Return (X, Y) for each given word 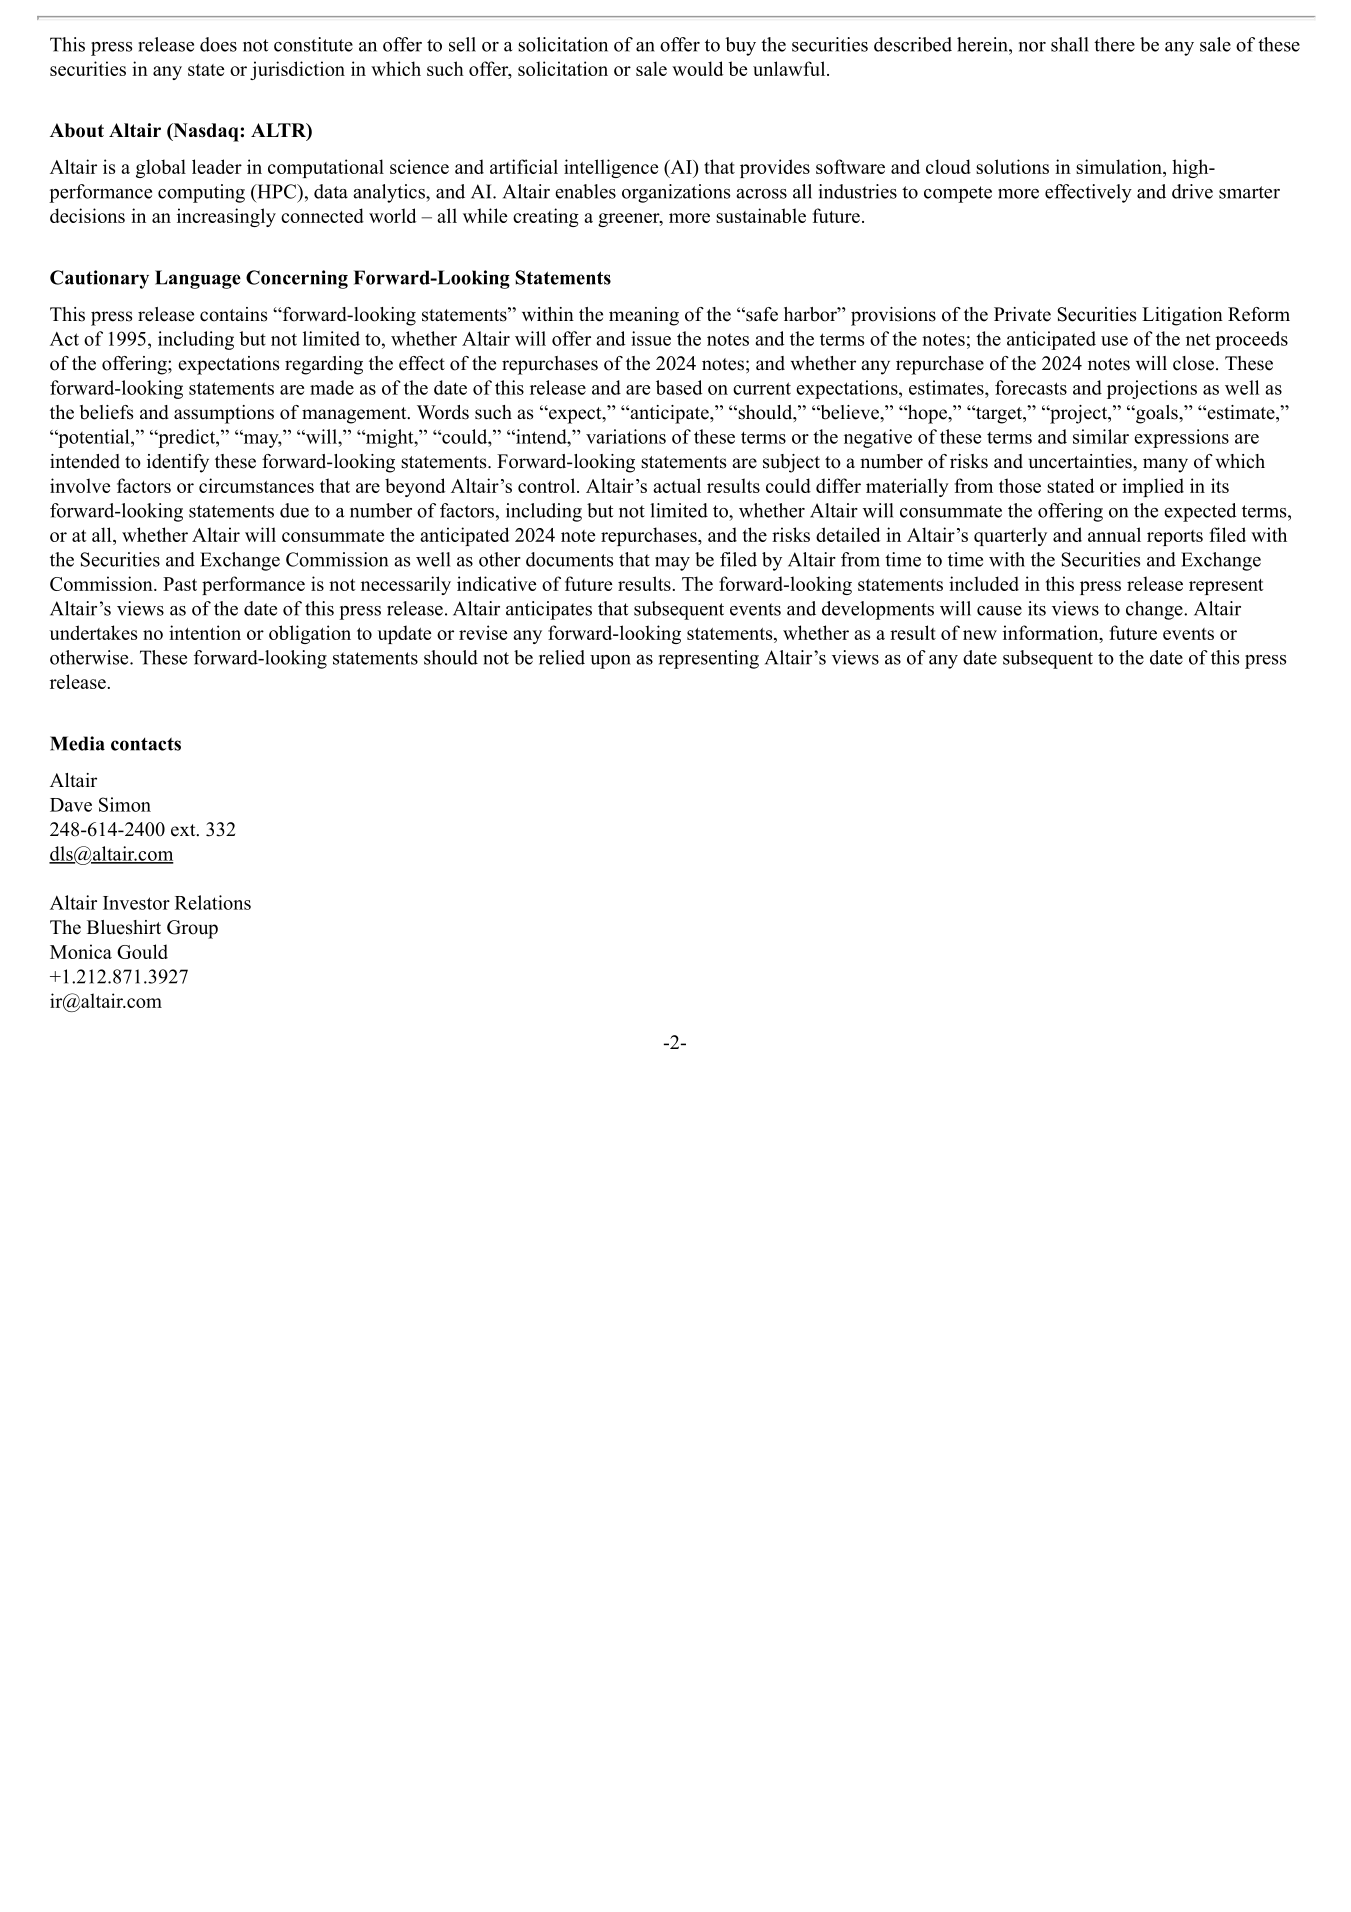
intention (205, 632)
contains (233, 314)
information (1052, 634)
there (1114, 44)
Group (192, 929)
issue (651, 338)
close (1193, 363)
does (218, 44)
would (697, 68)
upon (610, 662)
